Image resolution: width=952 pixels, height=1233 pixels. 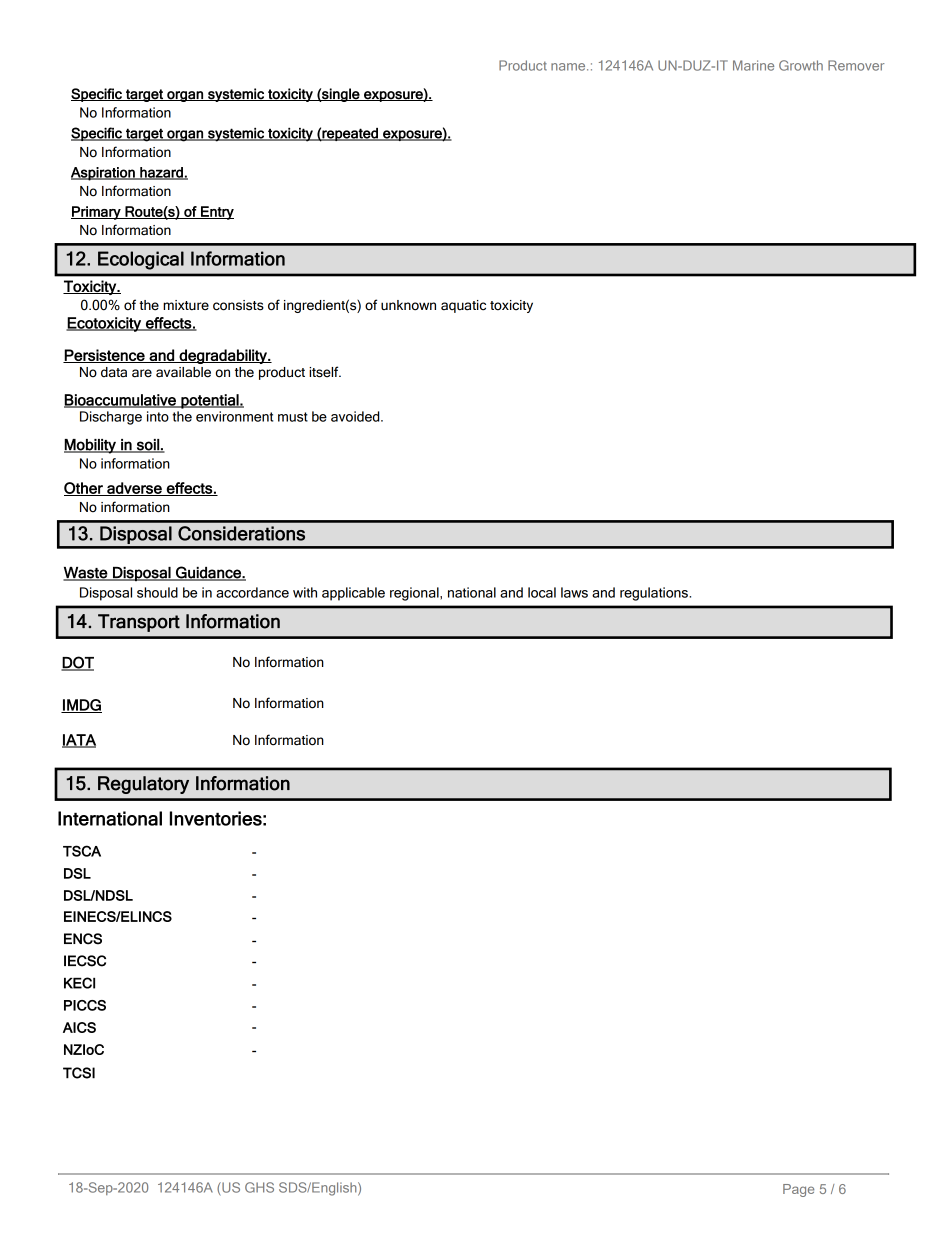 I want to click on local, so click(x=542, y=592).
